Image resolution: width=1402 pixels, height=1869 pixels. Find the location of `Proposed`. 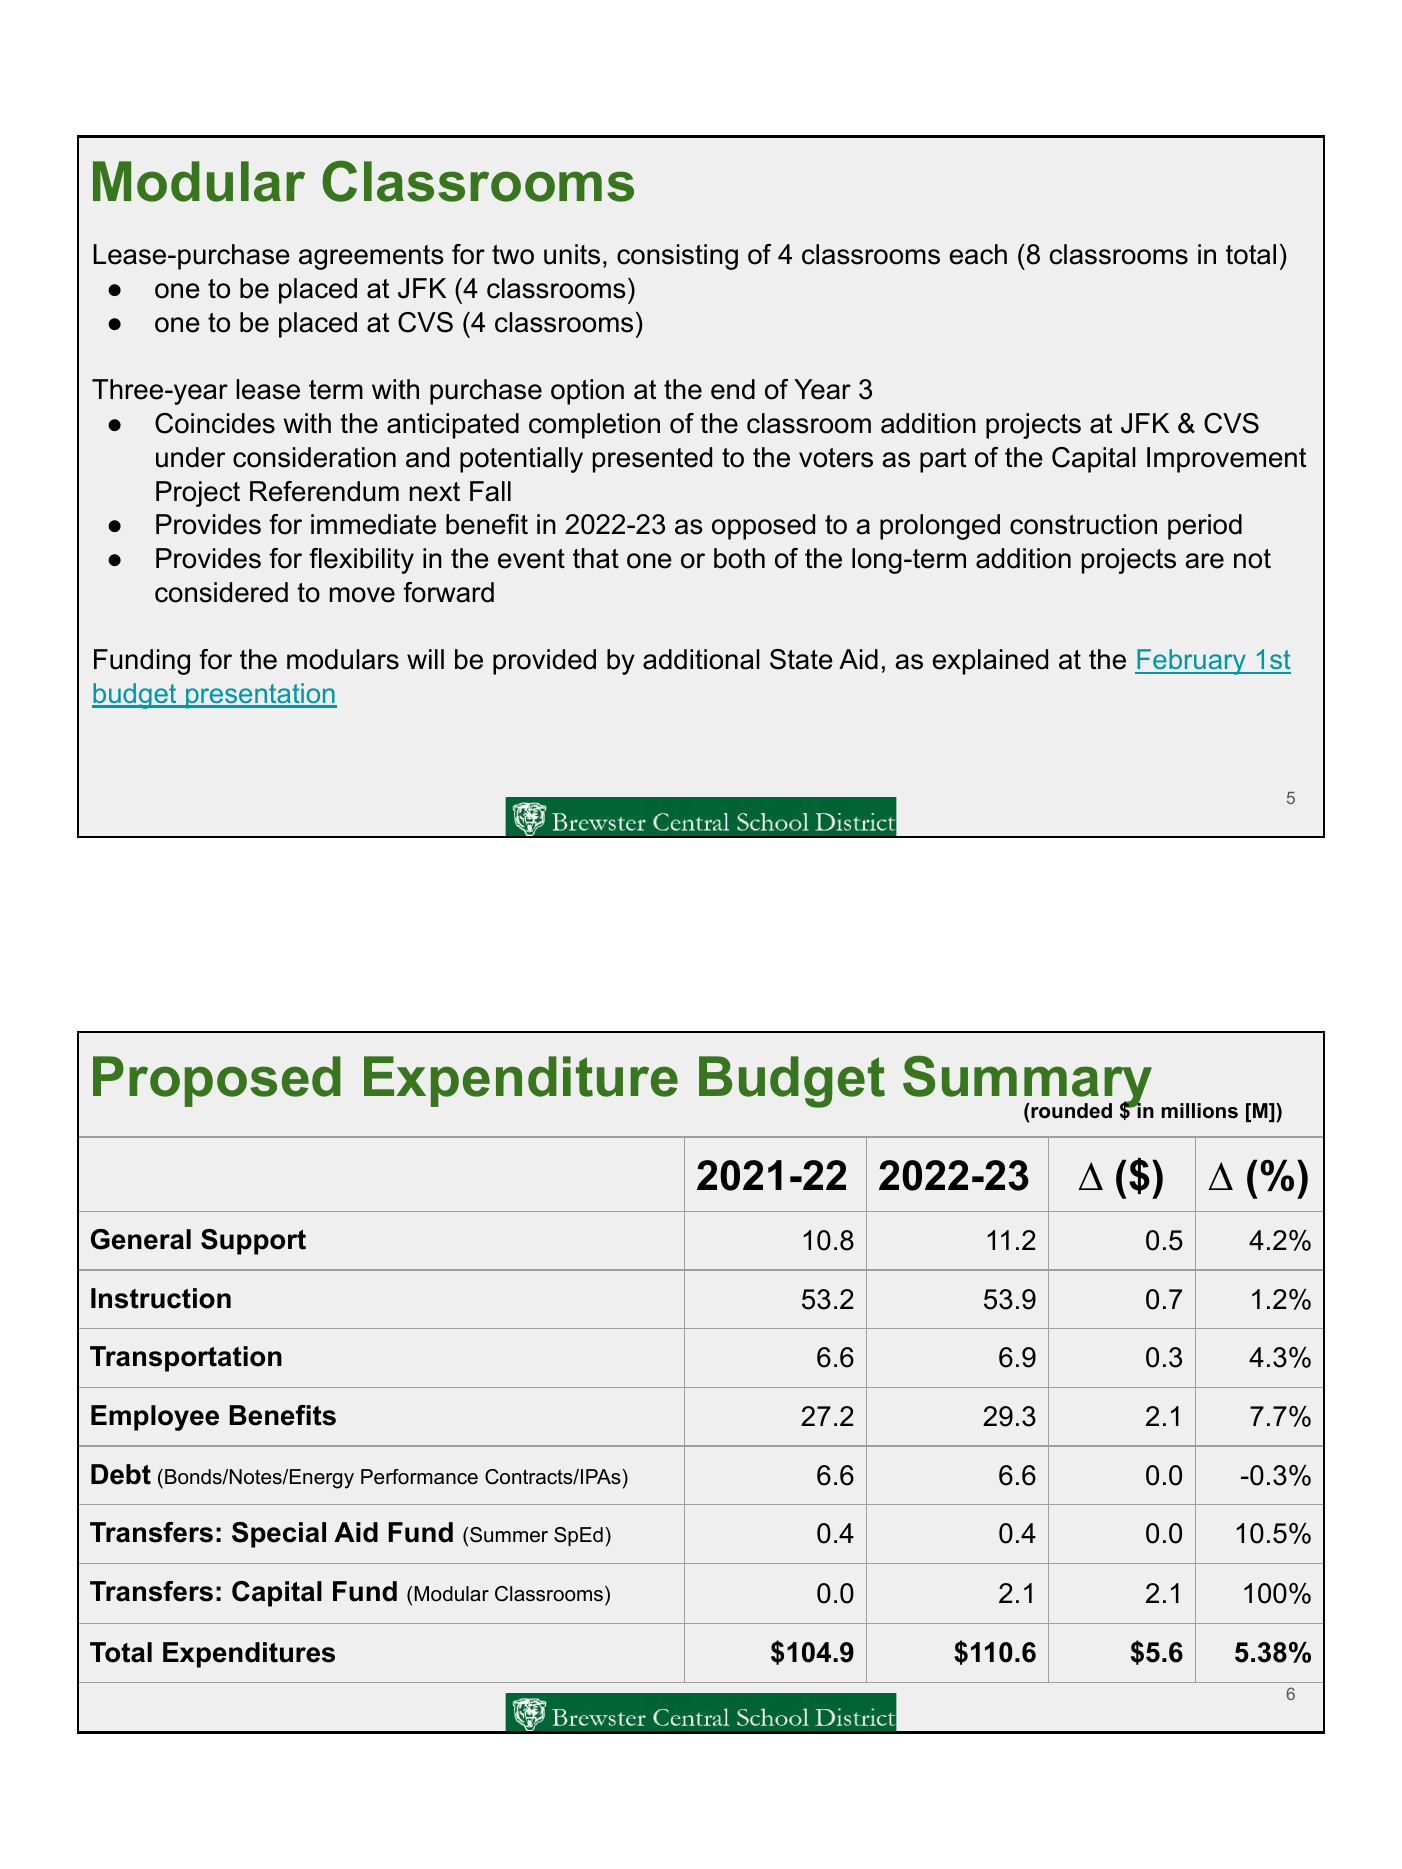

Proposed is located at coordinates (217, 1081).
